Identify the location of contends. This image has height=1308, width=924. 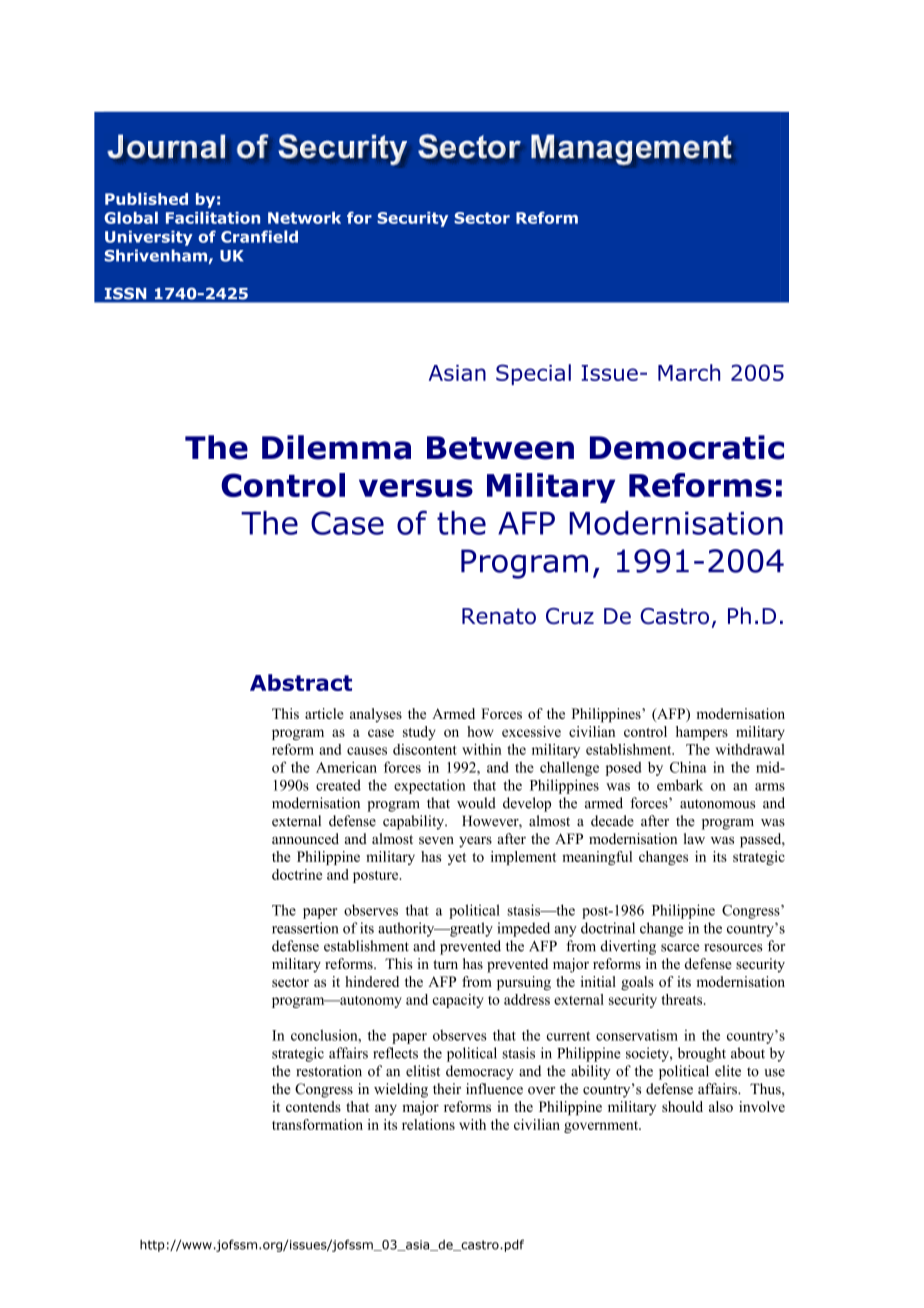
(313, 1106).
